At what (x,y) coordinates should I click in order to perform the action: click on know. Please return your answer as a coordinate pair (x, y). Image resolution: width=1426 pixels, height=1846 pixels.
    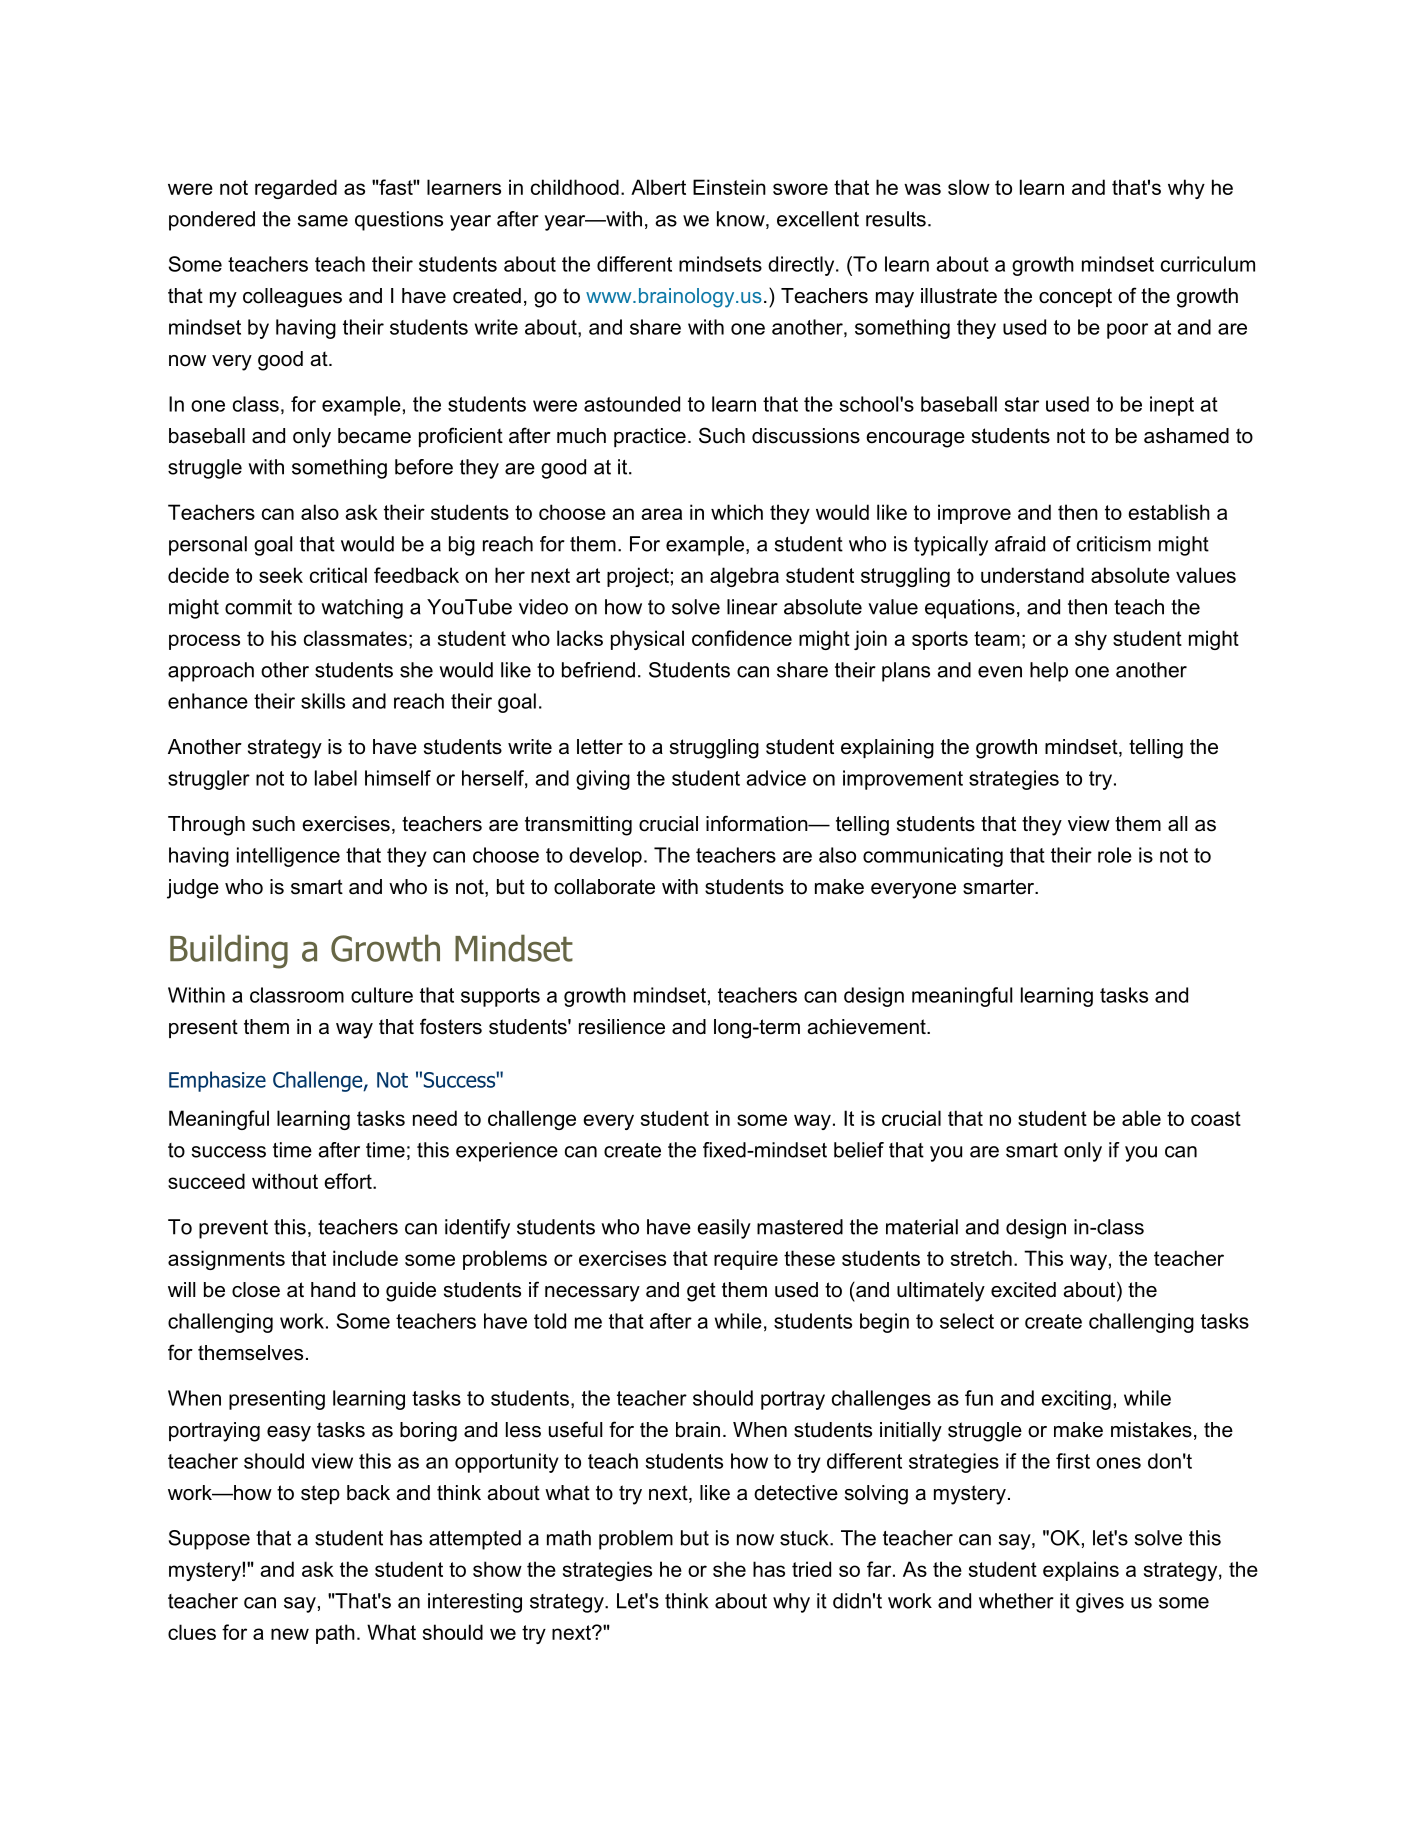
    Looking at the image, I should click on (742, 220).
